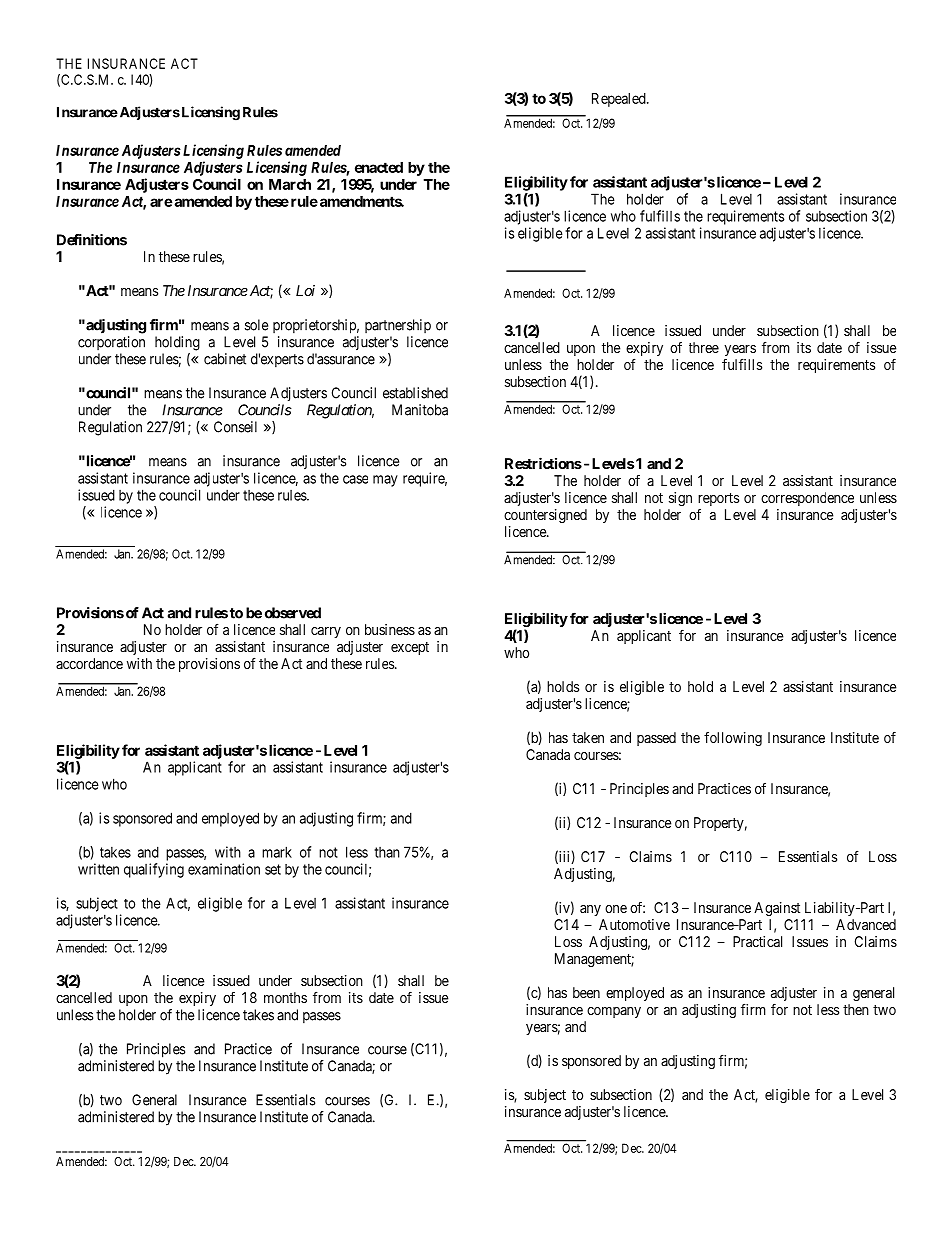 The image size is (952, 1233). What do you see at coordinates (379, 167) in the screenshot?
I see `enacted` at bounding box center [379, 167].
